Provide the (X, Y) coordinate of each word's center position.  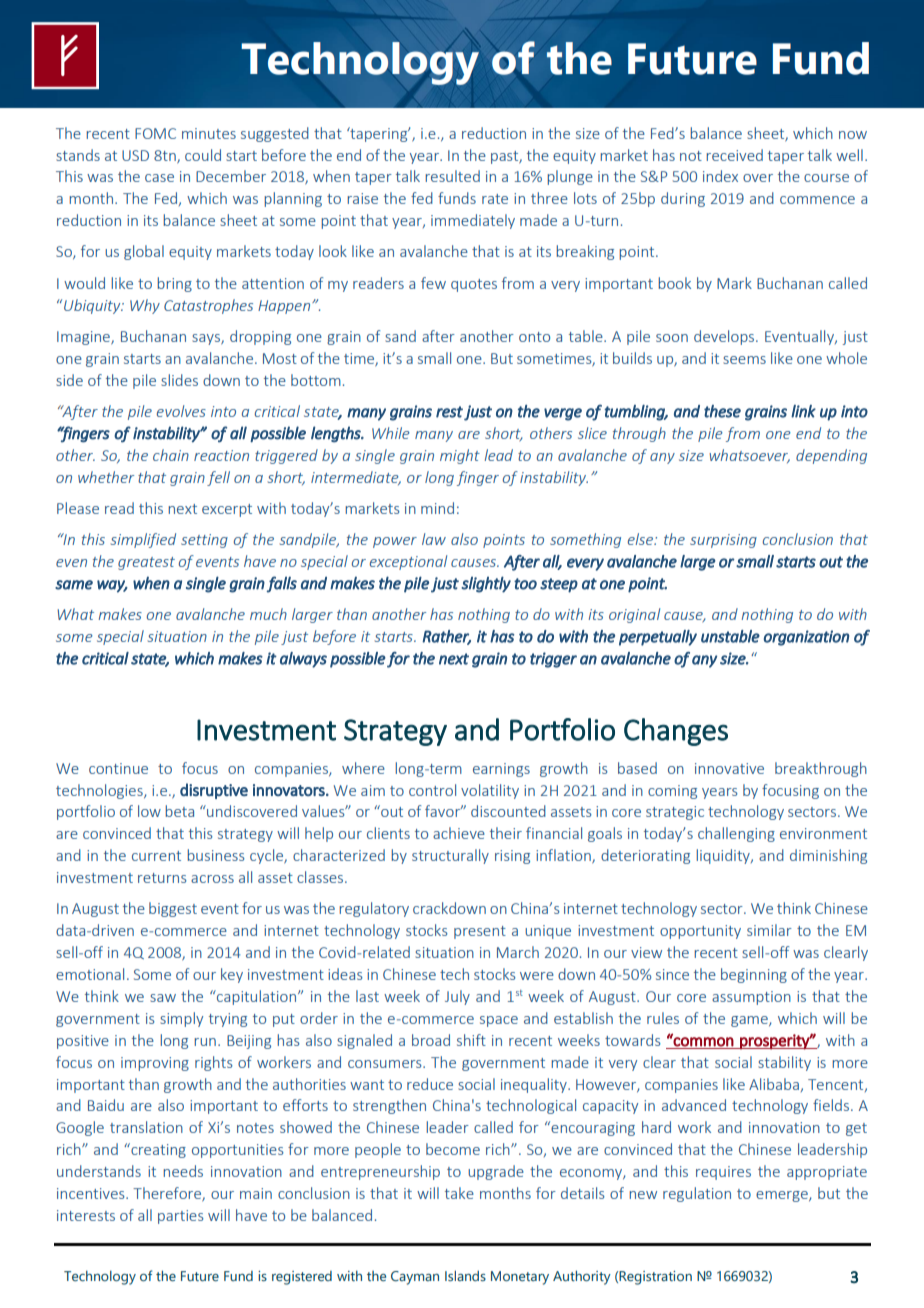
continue (118, 768)
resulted (452, 176)
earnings (501, 770)
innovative (729, 768)
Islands (465, 1275)
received (734, 155)
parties (181, 1217)
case (159, 178)
